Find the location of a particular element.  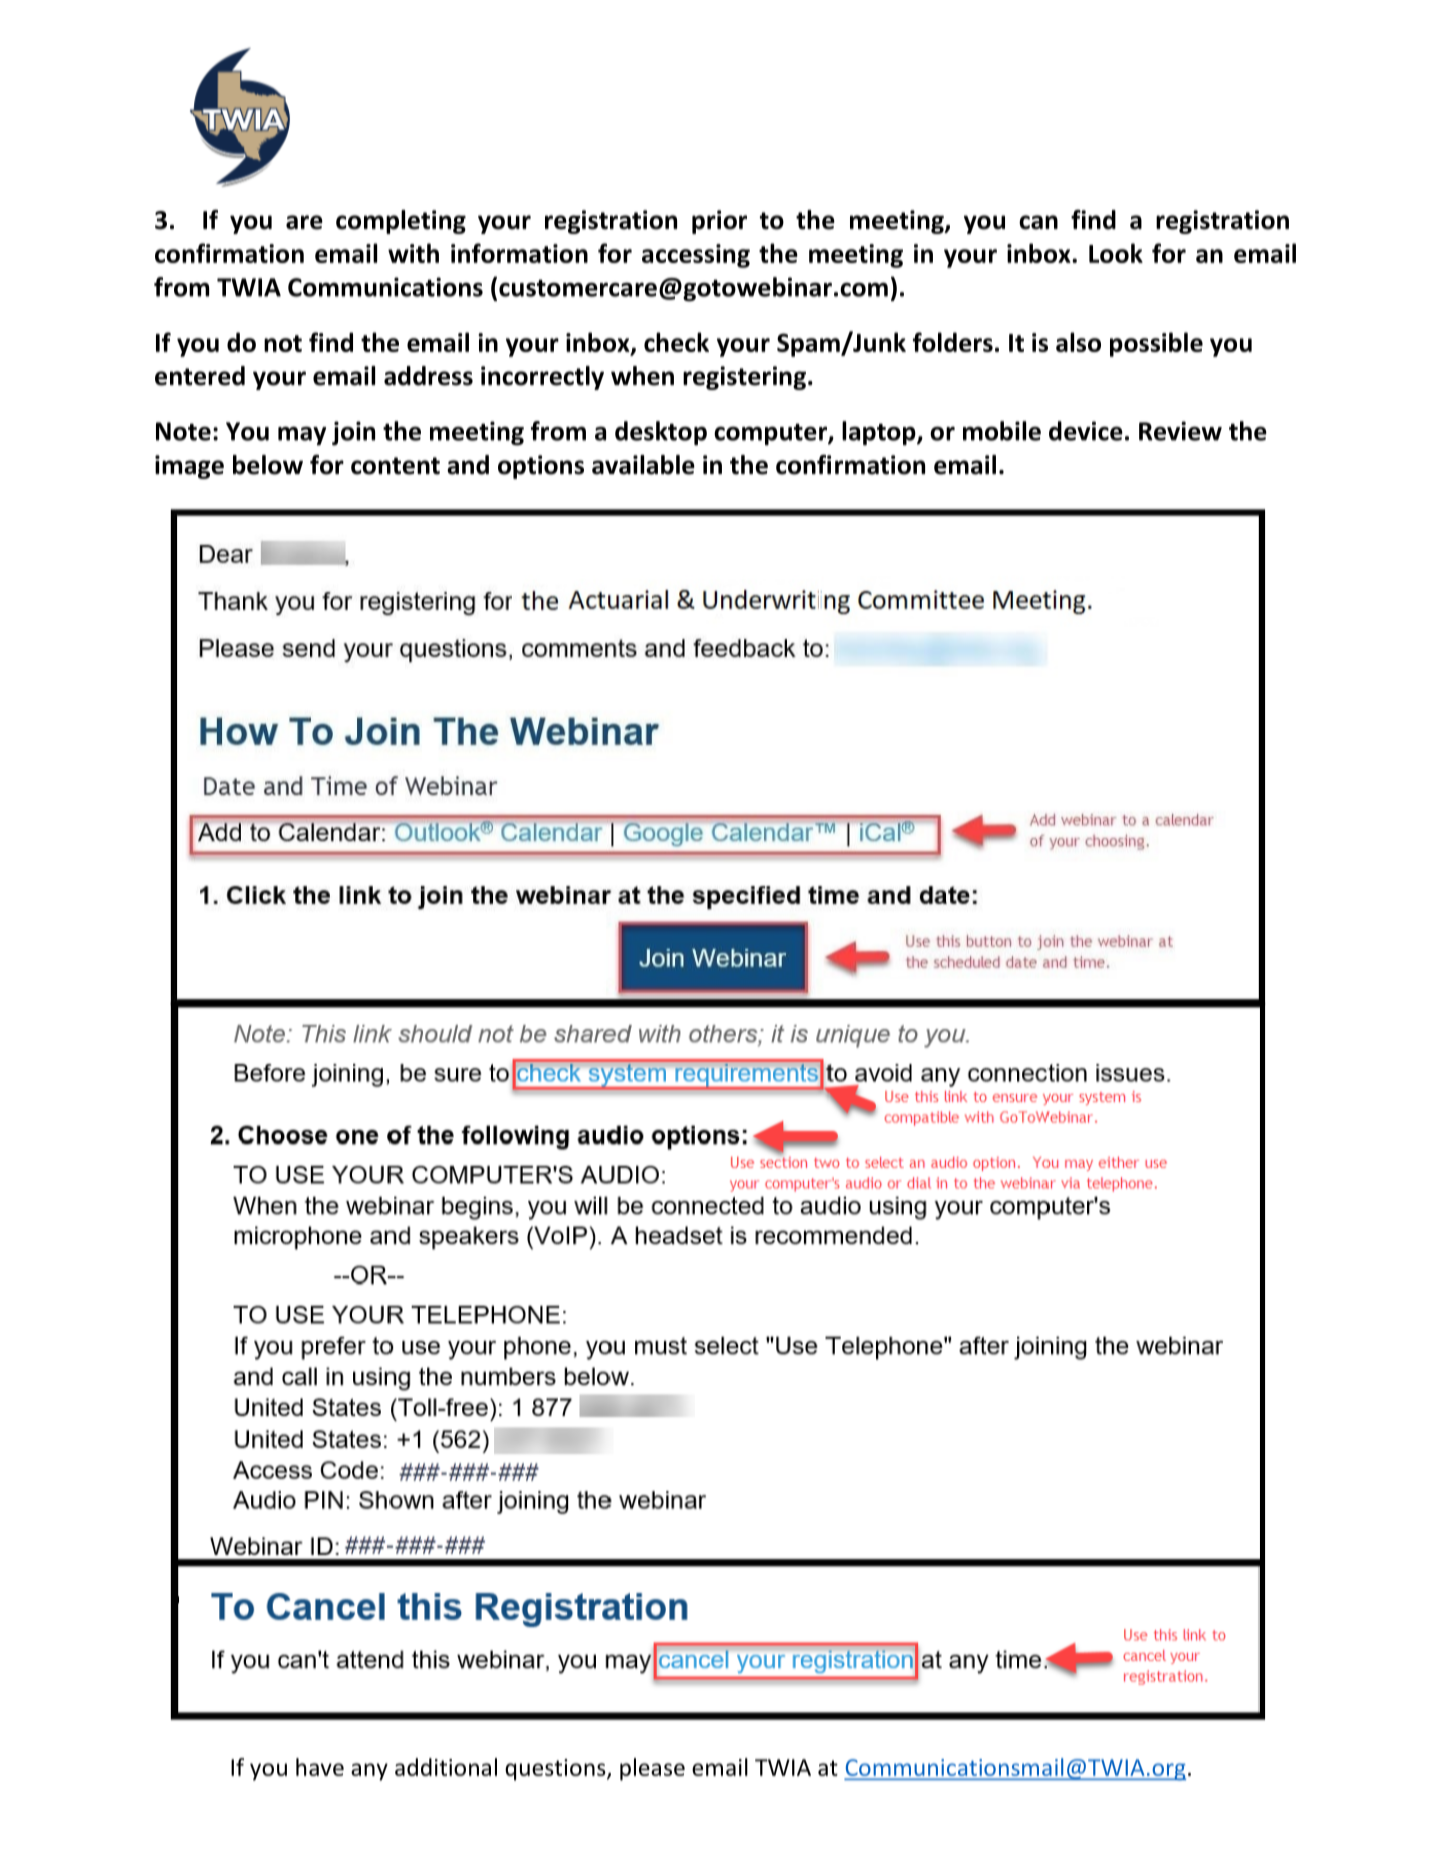

available is located at coordinates (643, 465).
